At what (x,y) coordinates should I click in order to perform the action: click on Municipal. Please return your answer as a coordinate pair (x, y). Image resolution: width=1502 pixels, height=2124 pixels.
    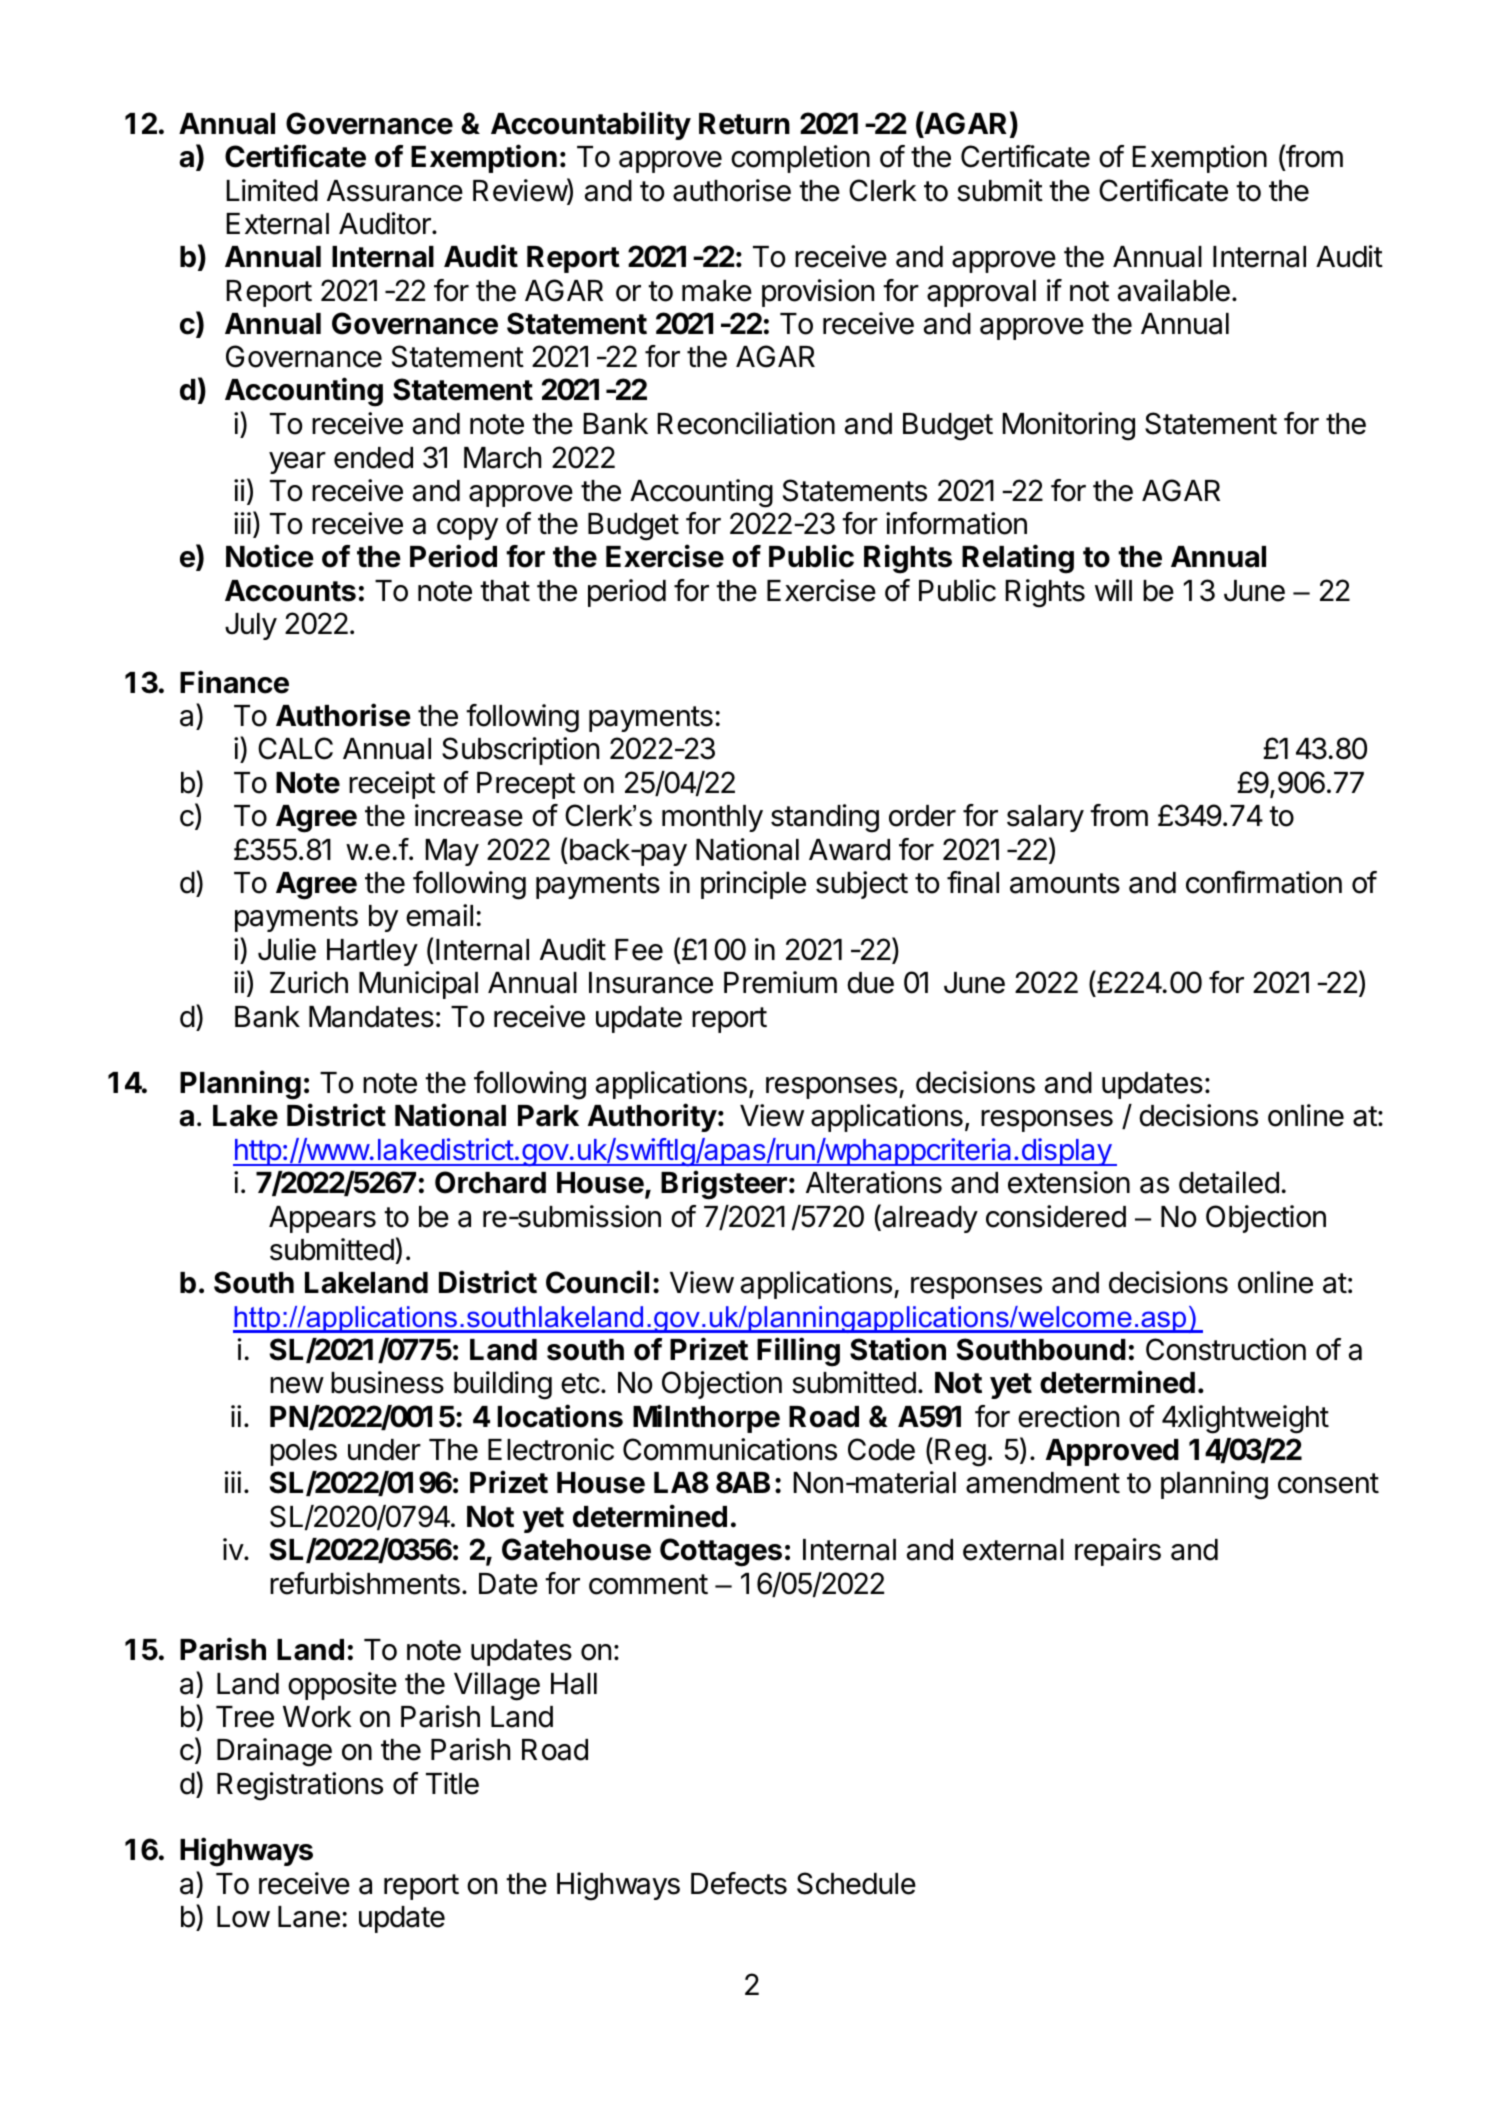
    Looking at the image, I should click on (418, 985).
